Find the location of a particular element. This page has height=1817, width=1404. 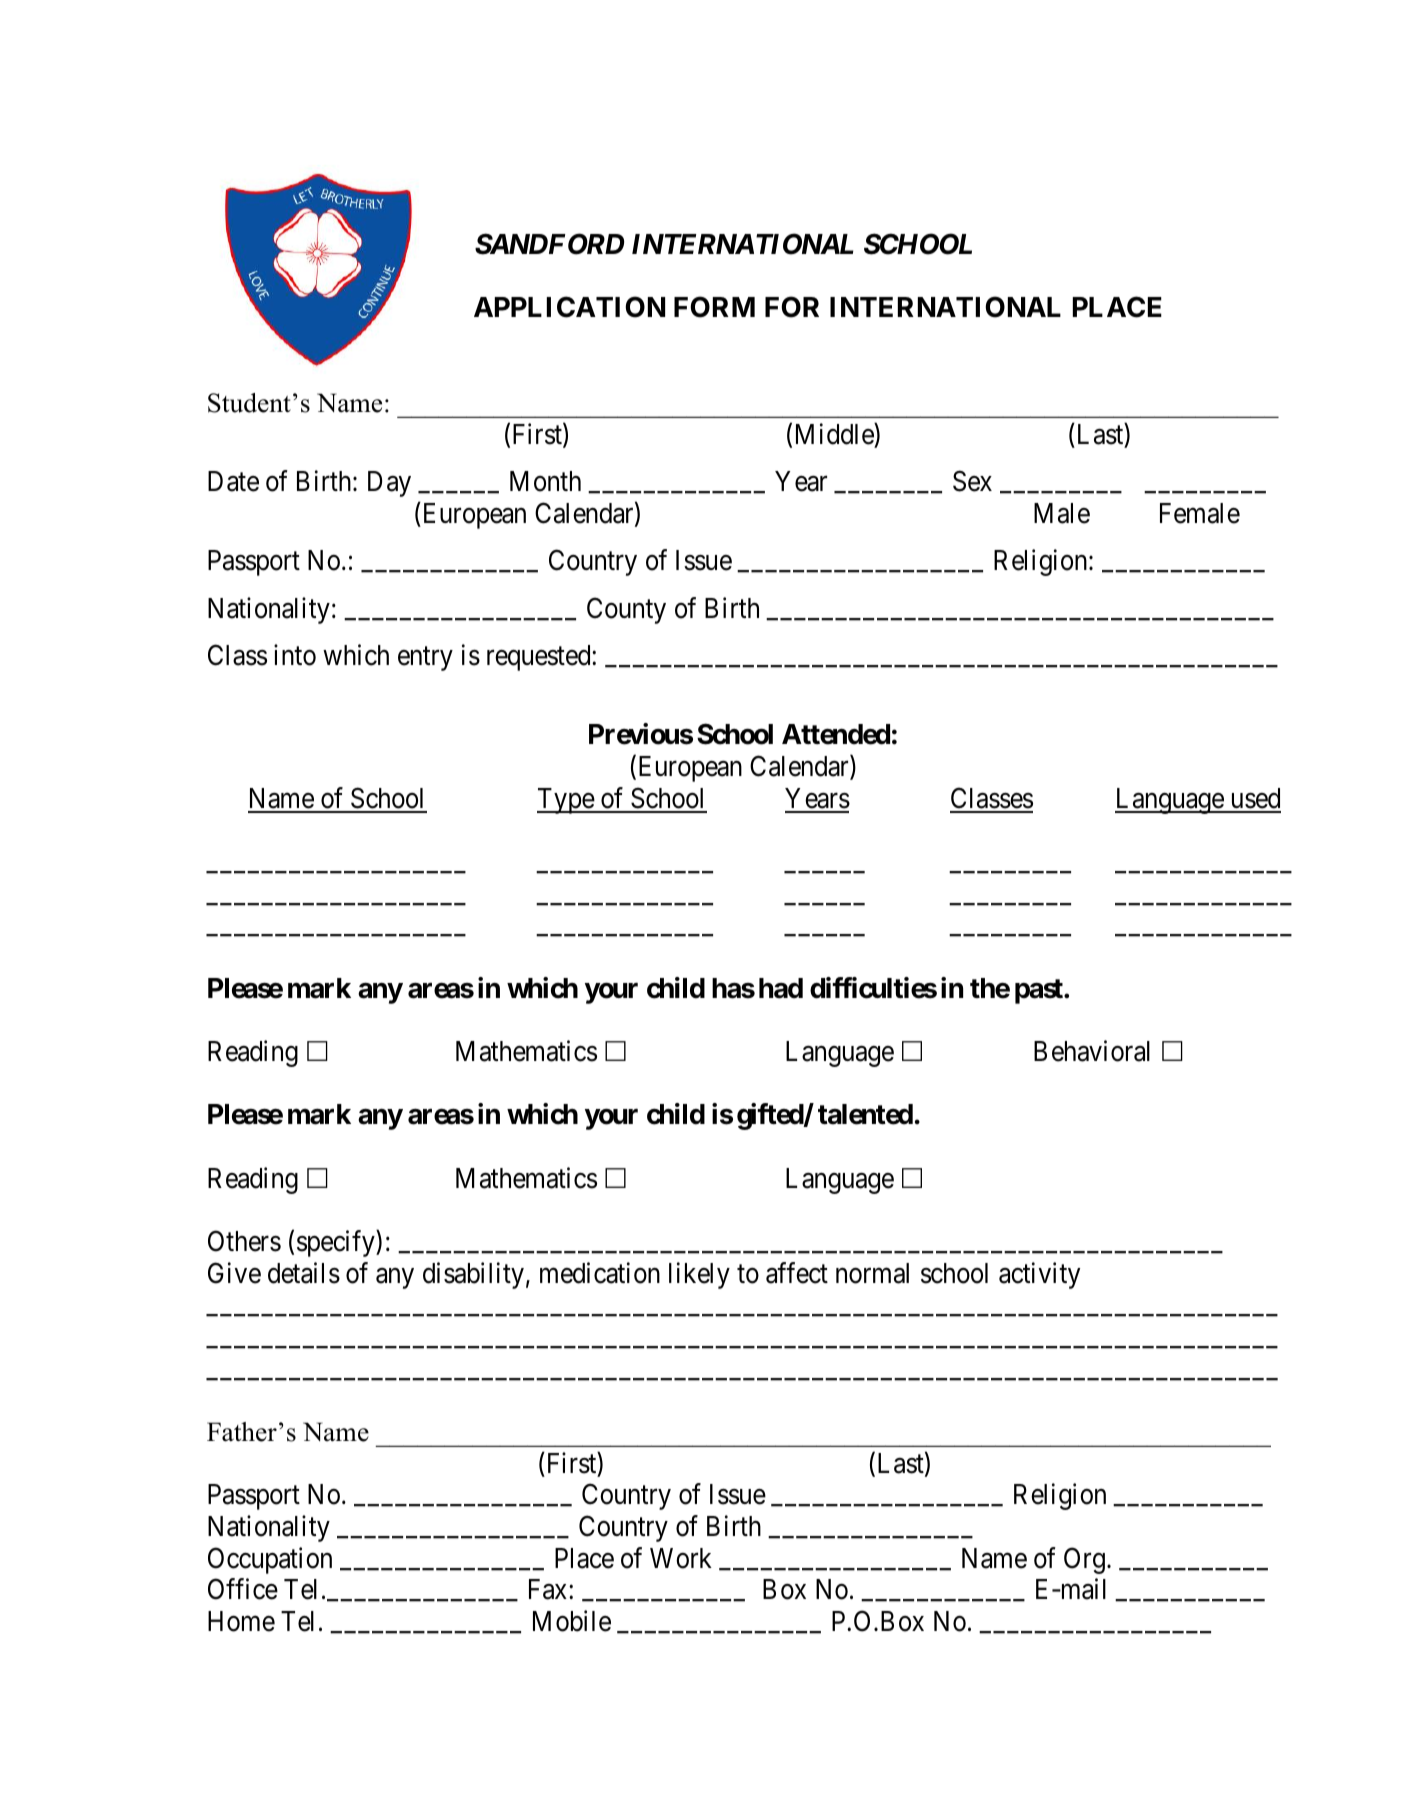

Org is located at coordinates (1084, 1560).
